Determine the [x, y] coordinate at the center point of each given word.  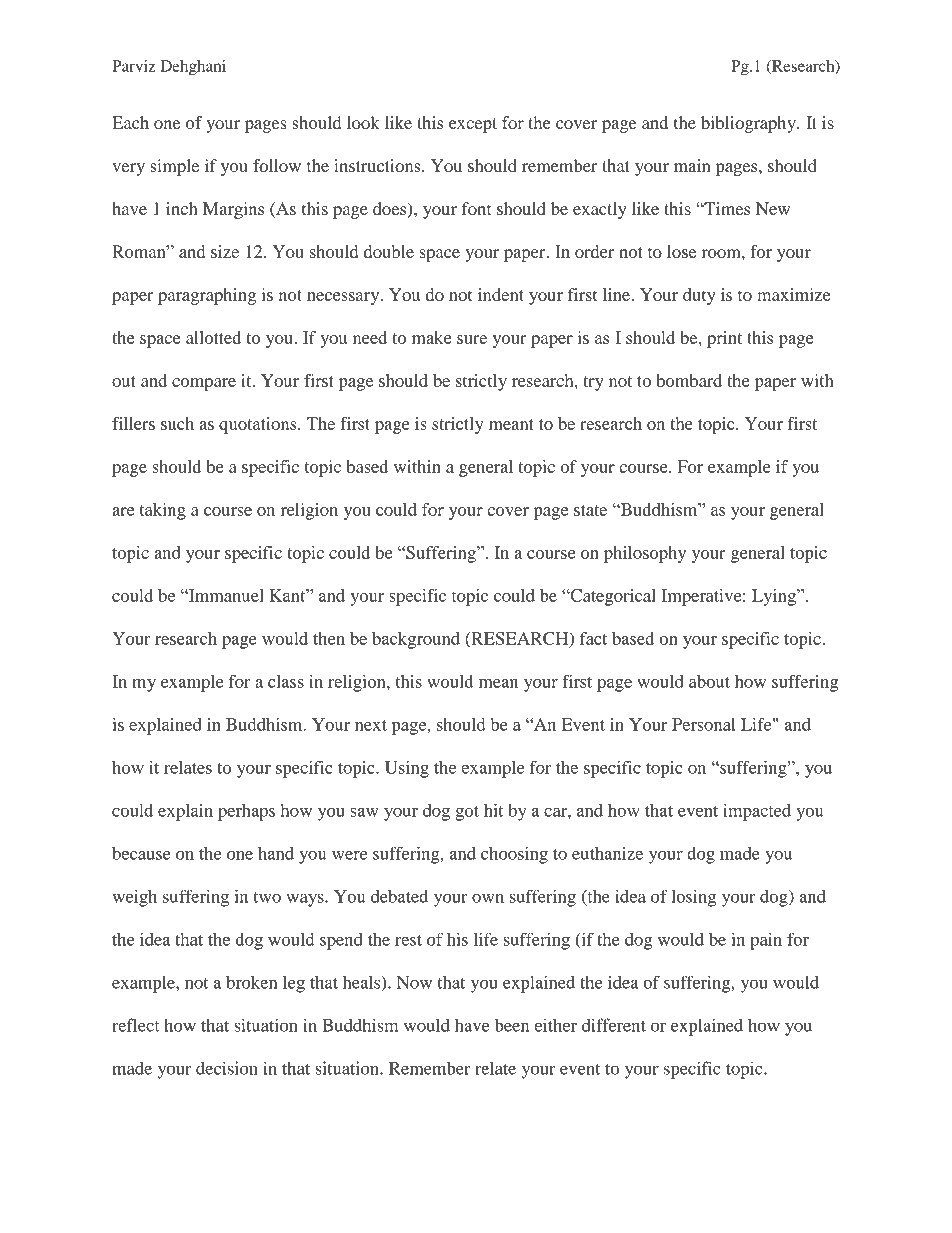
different [614, 1025]
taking [163, 511]
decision [227, 1068]
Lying [775, 597]
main [692, 165]
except [473, 125]
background [416, 640]
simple [174, 167]
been [512, 1025]
